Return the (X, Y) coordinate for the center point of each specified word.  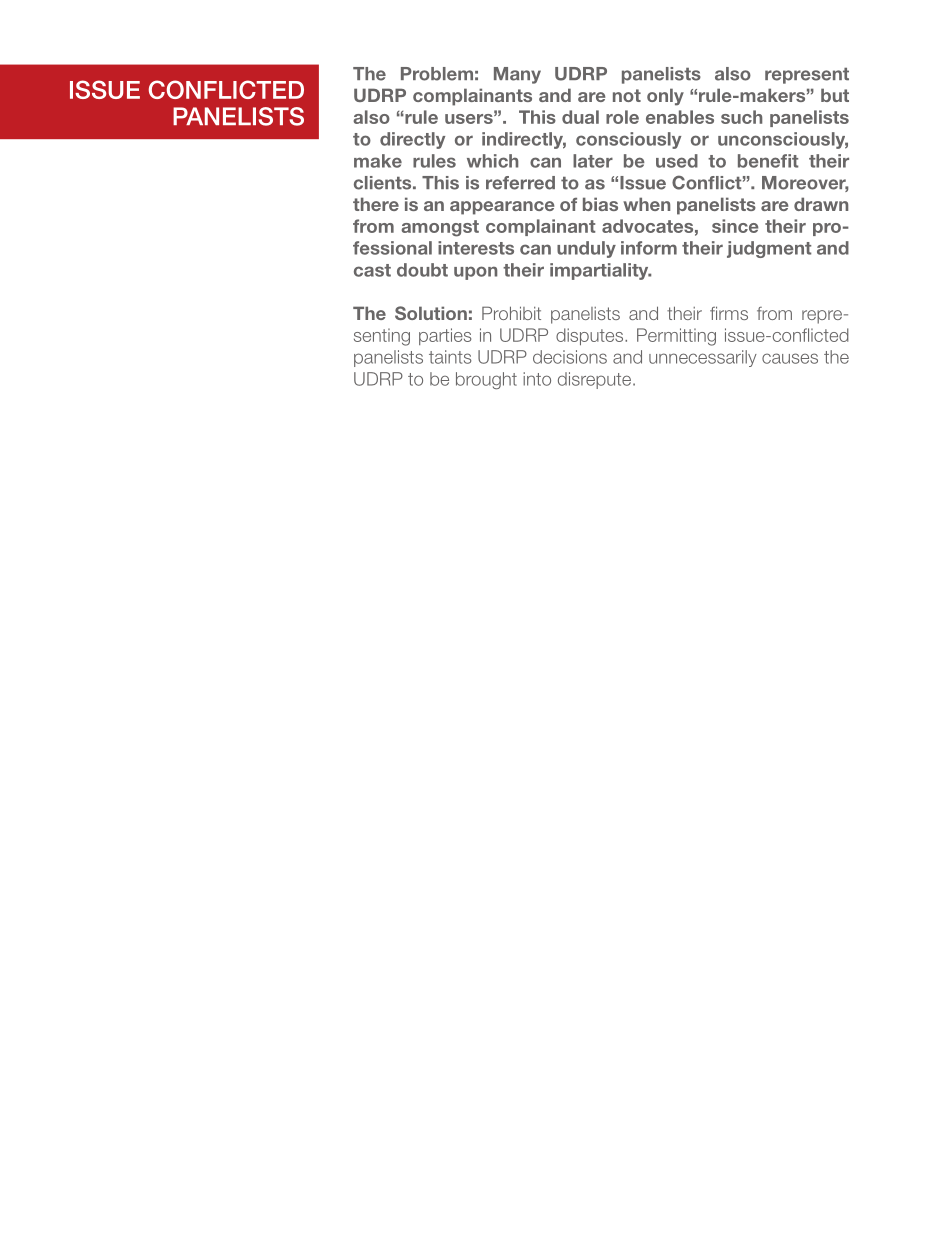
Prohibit (511, 313)
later (593, 161)
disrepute (596, 380)
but (835, 95)
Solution (431, 313)
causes (790, 358)
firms (729, 313)
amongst (440, 228)
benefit (768, 161)
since (735, 226)
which (492, 161)
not (627, 95)
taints (450, 357)
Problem (437, 74)
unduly (586, 249)
